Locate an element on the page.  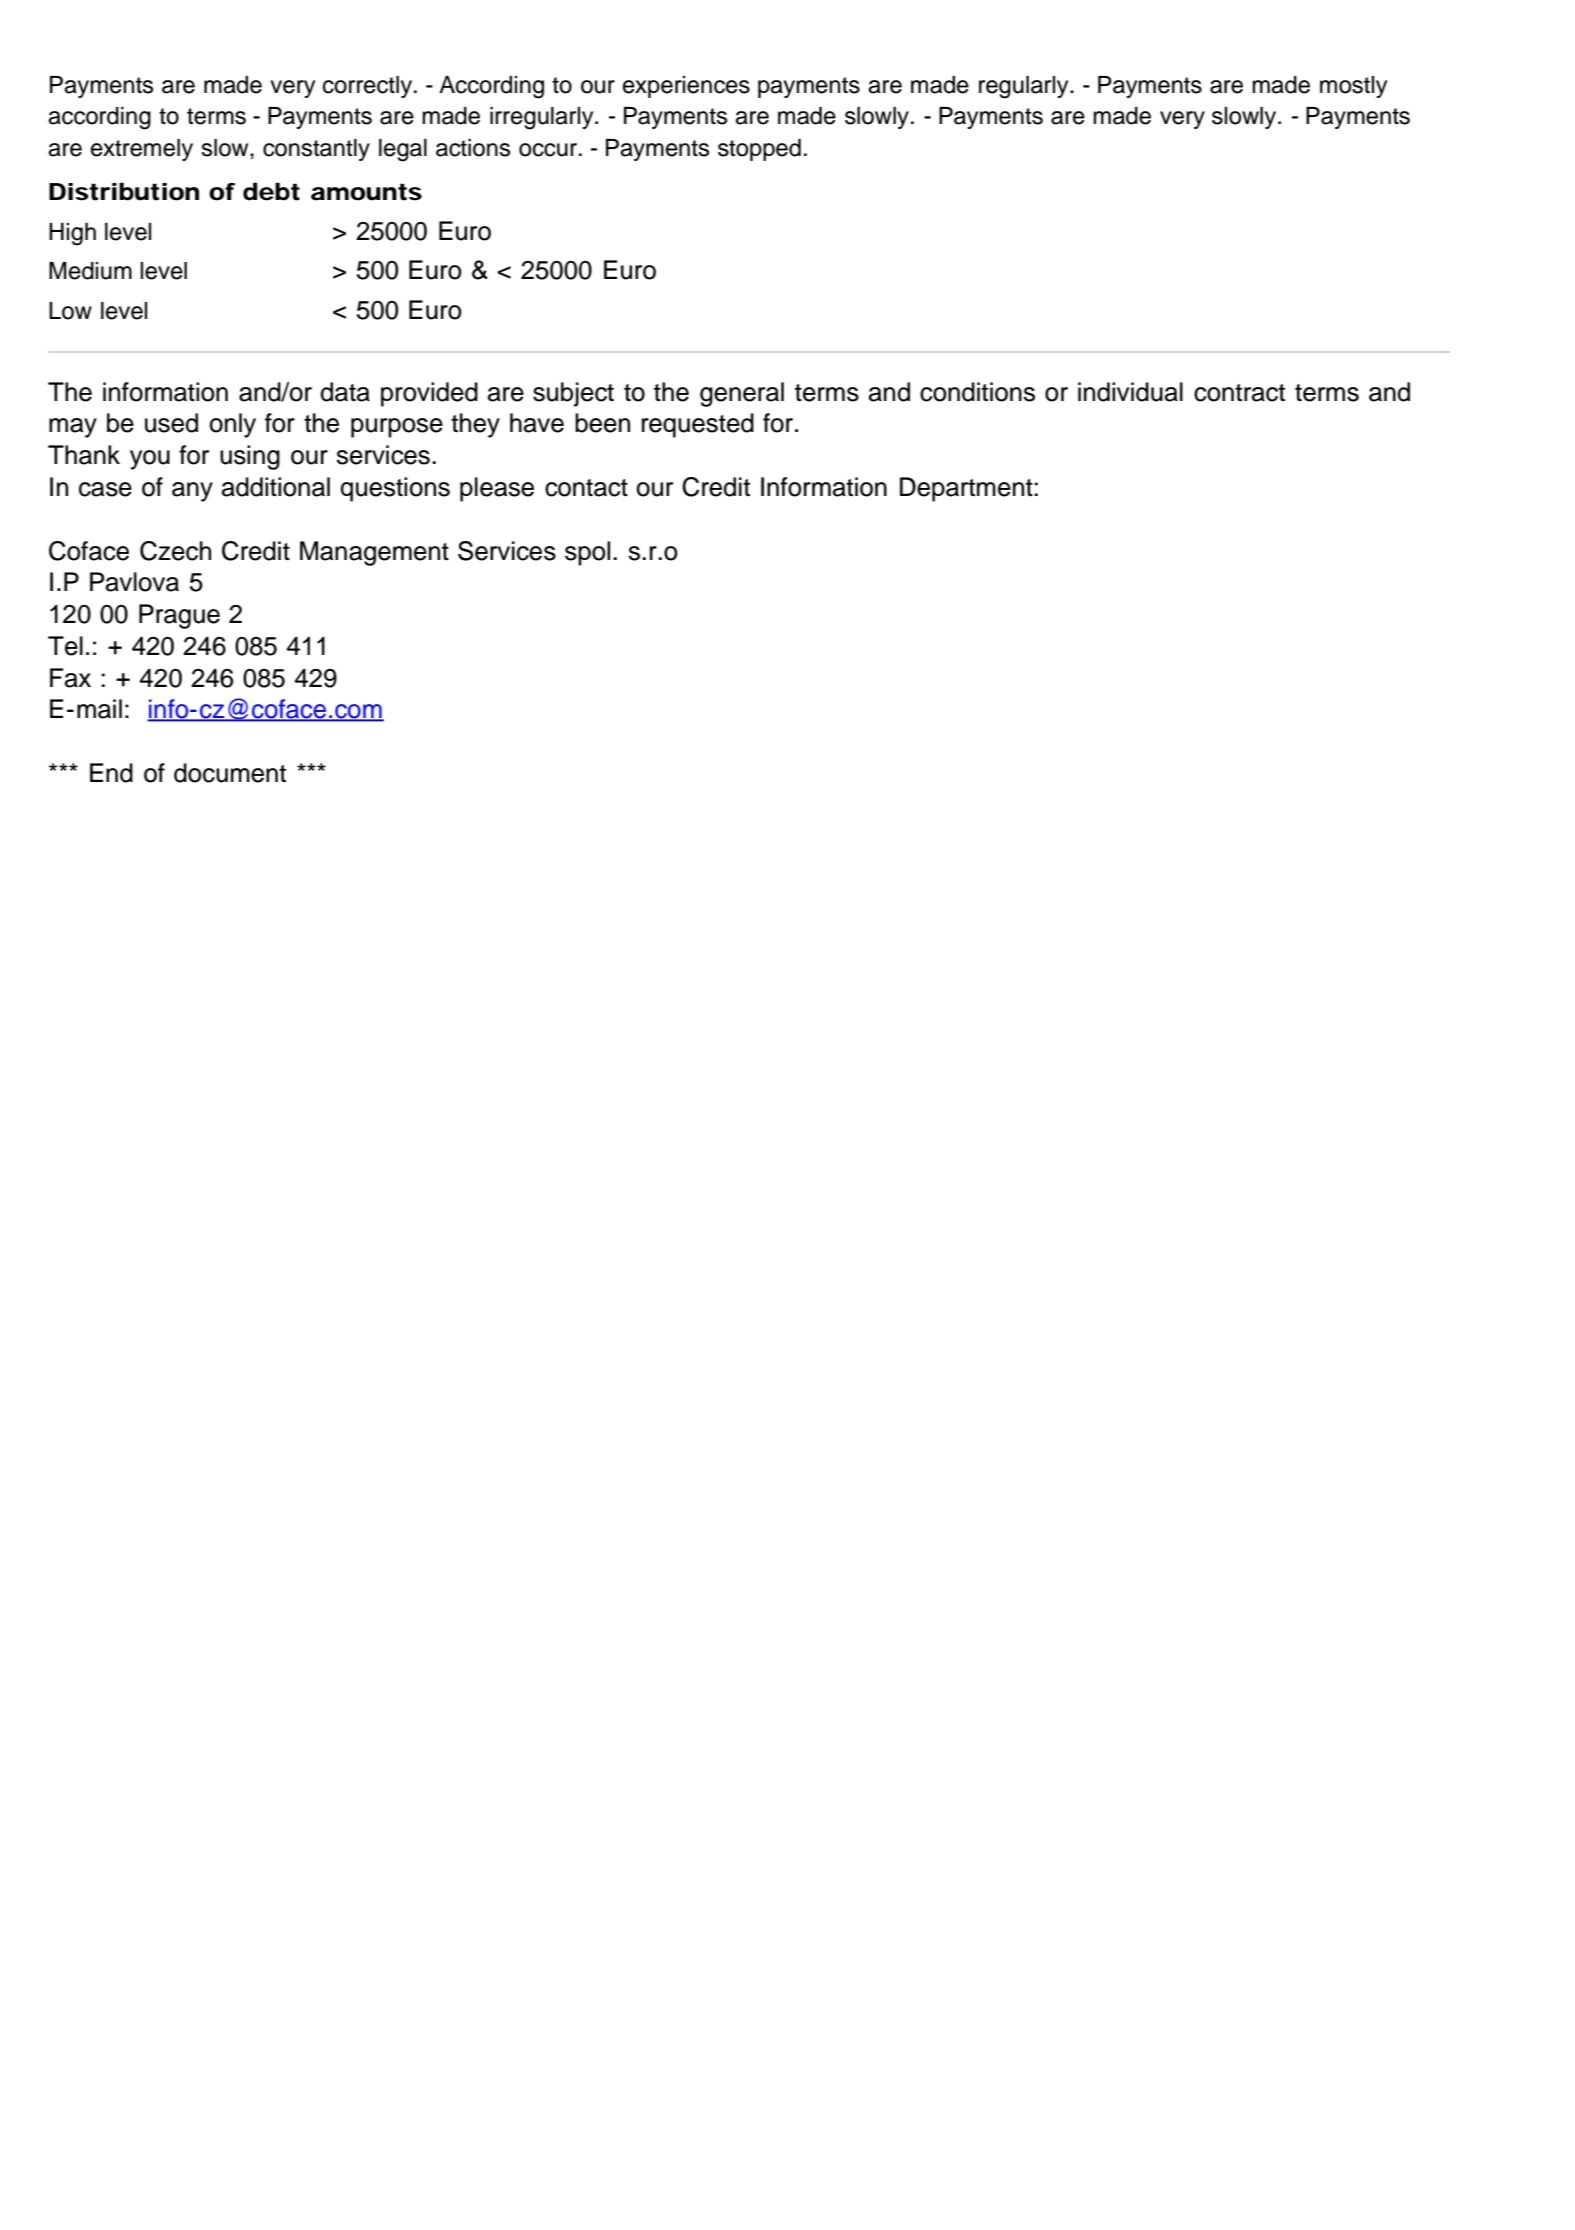
End is located at coordinates (111, 773).
